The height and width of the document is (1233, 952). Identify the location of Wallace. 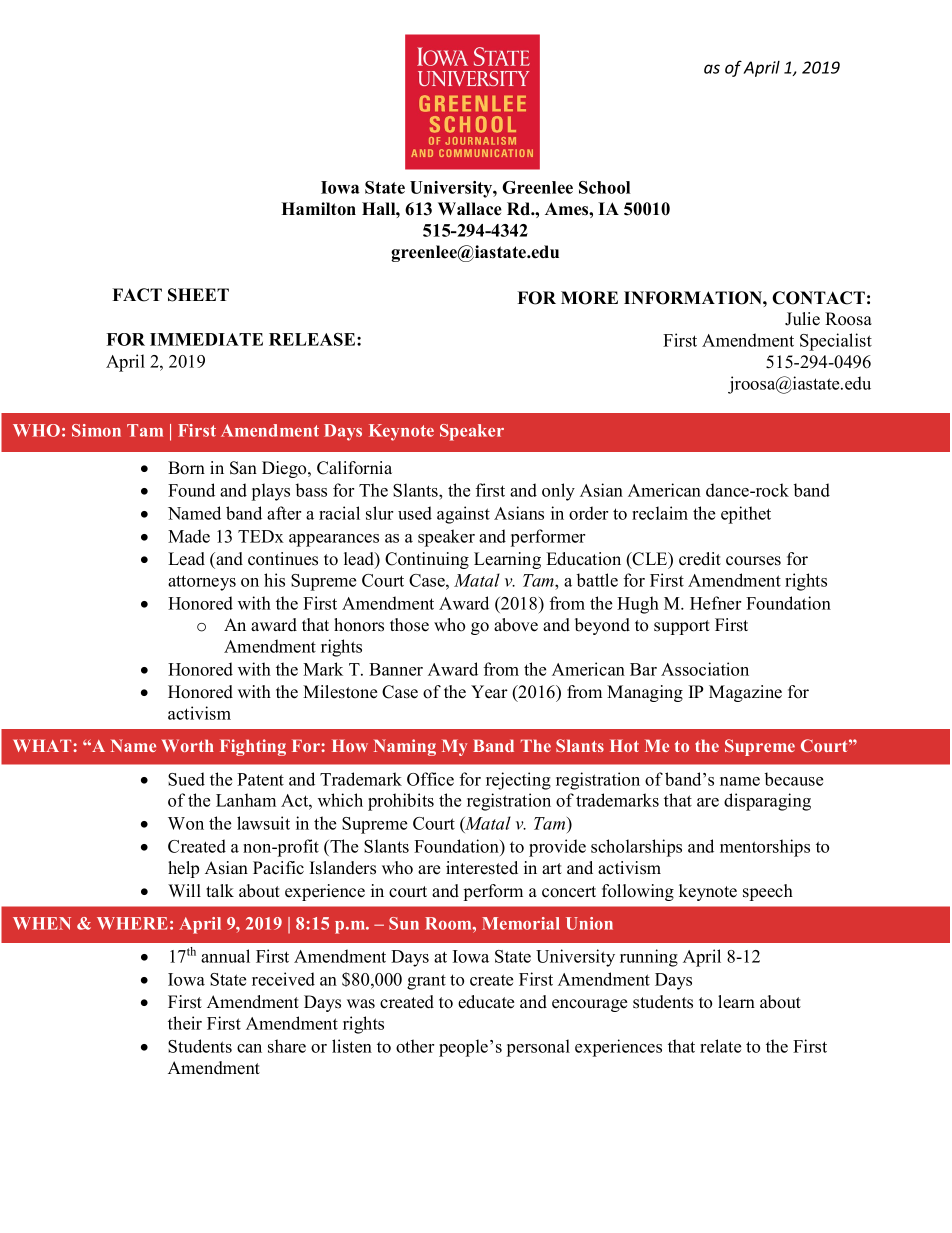
(470, 209).
